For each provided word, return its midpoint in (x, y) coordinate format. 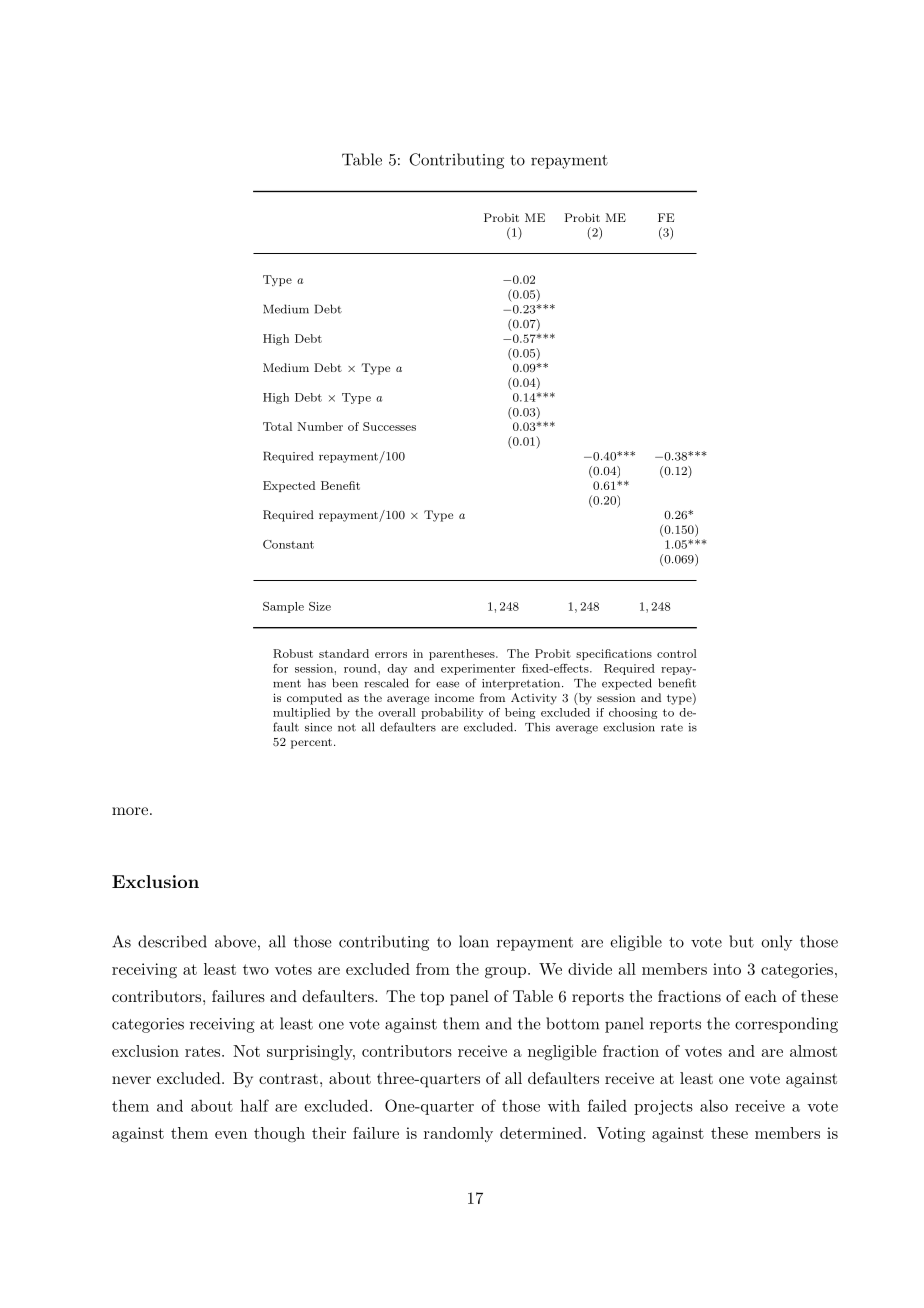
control (677, 653)
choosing (633, 713)
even (231, 1135)
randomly (458, 1134)
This (537, 727)
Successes (389, 426)
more (130, 811)
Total (277, 426)
